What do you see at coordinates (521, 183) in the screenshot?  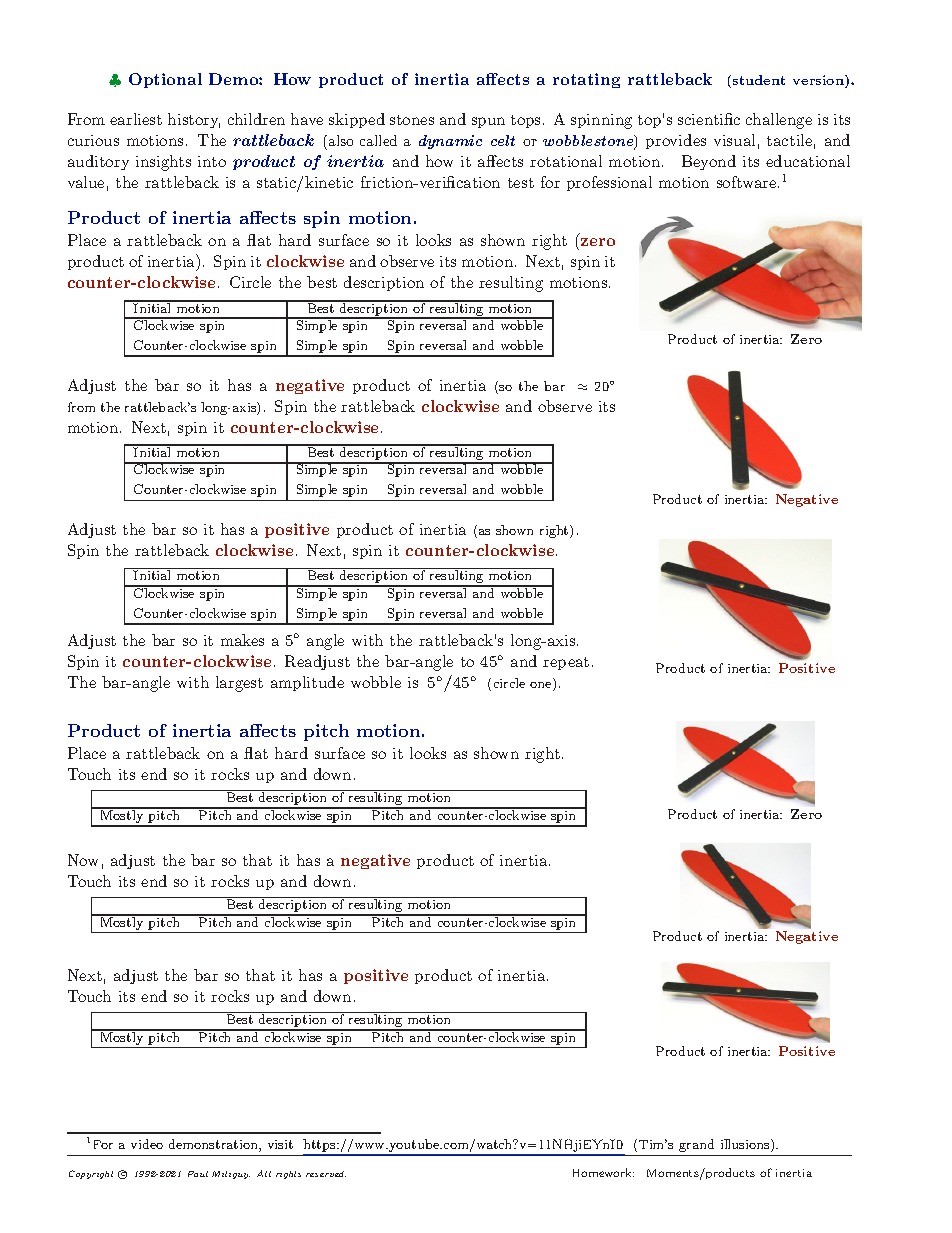 I see `test` at bounding box center [521, 183].
